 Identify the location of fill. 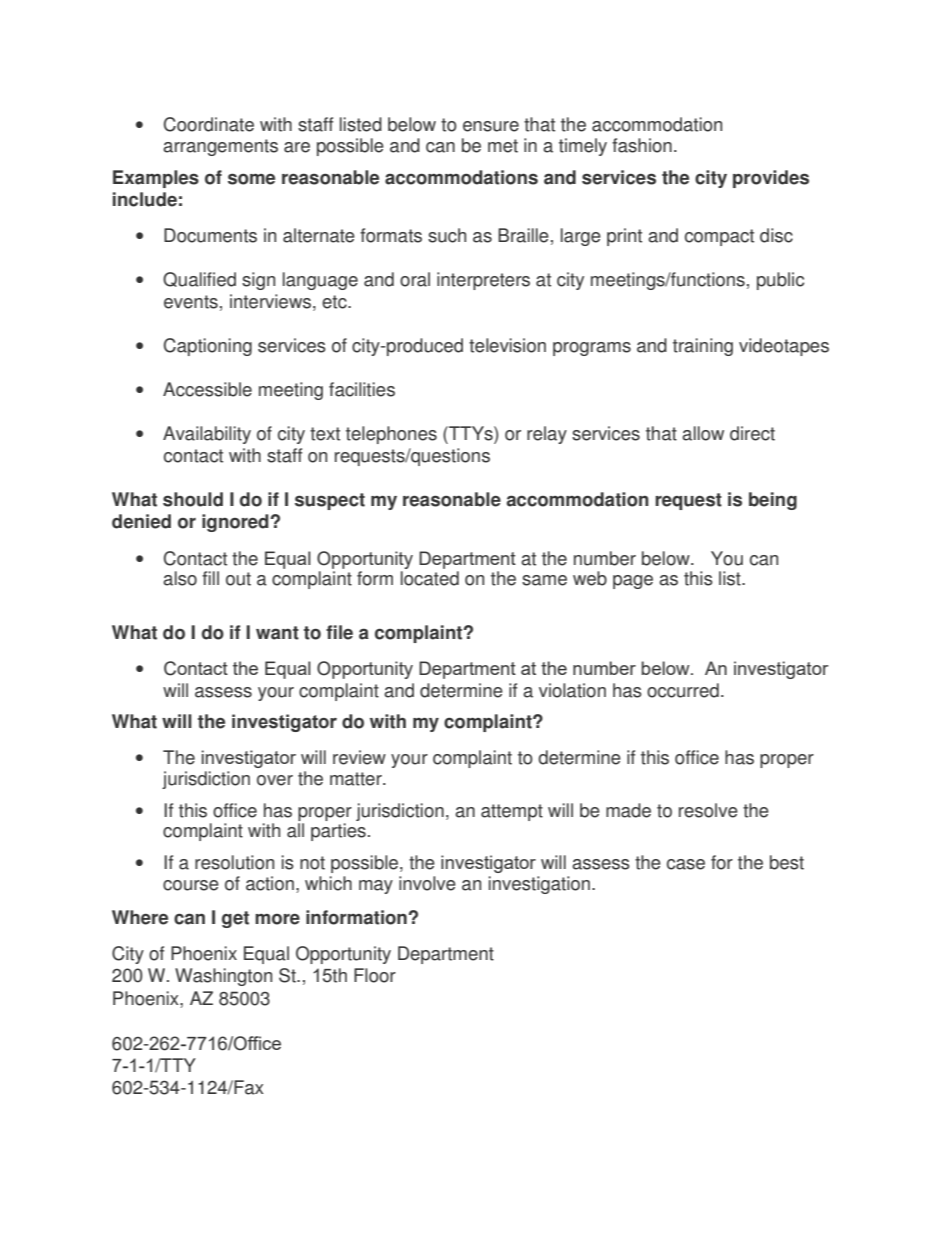
(210, 578).
